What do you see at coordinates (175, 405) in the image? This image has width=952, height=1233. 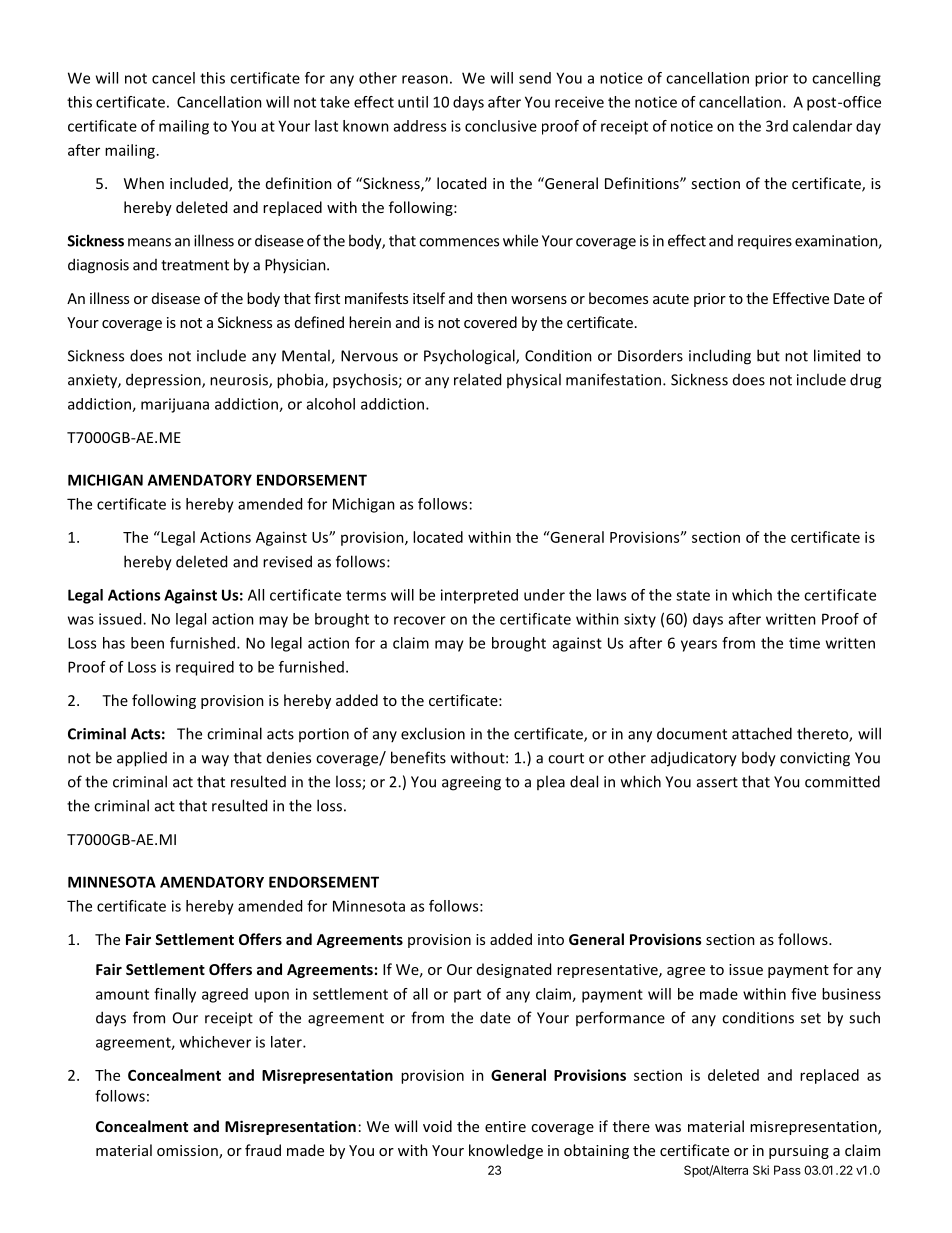 I see `marijuana` at bounding box center [175, 405].
